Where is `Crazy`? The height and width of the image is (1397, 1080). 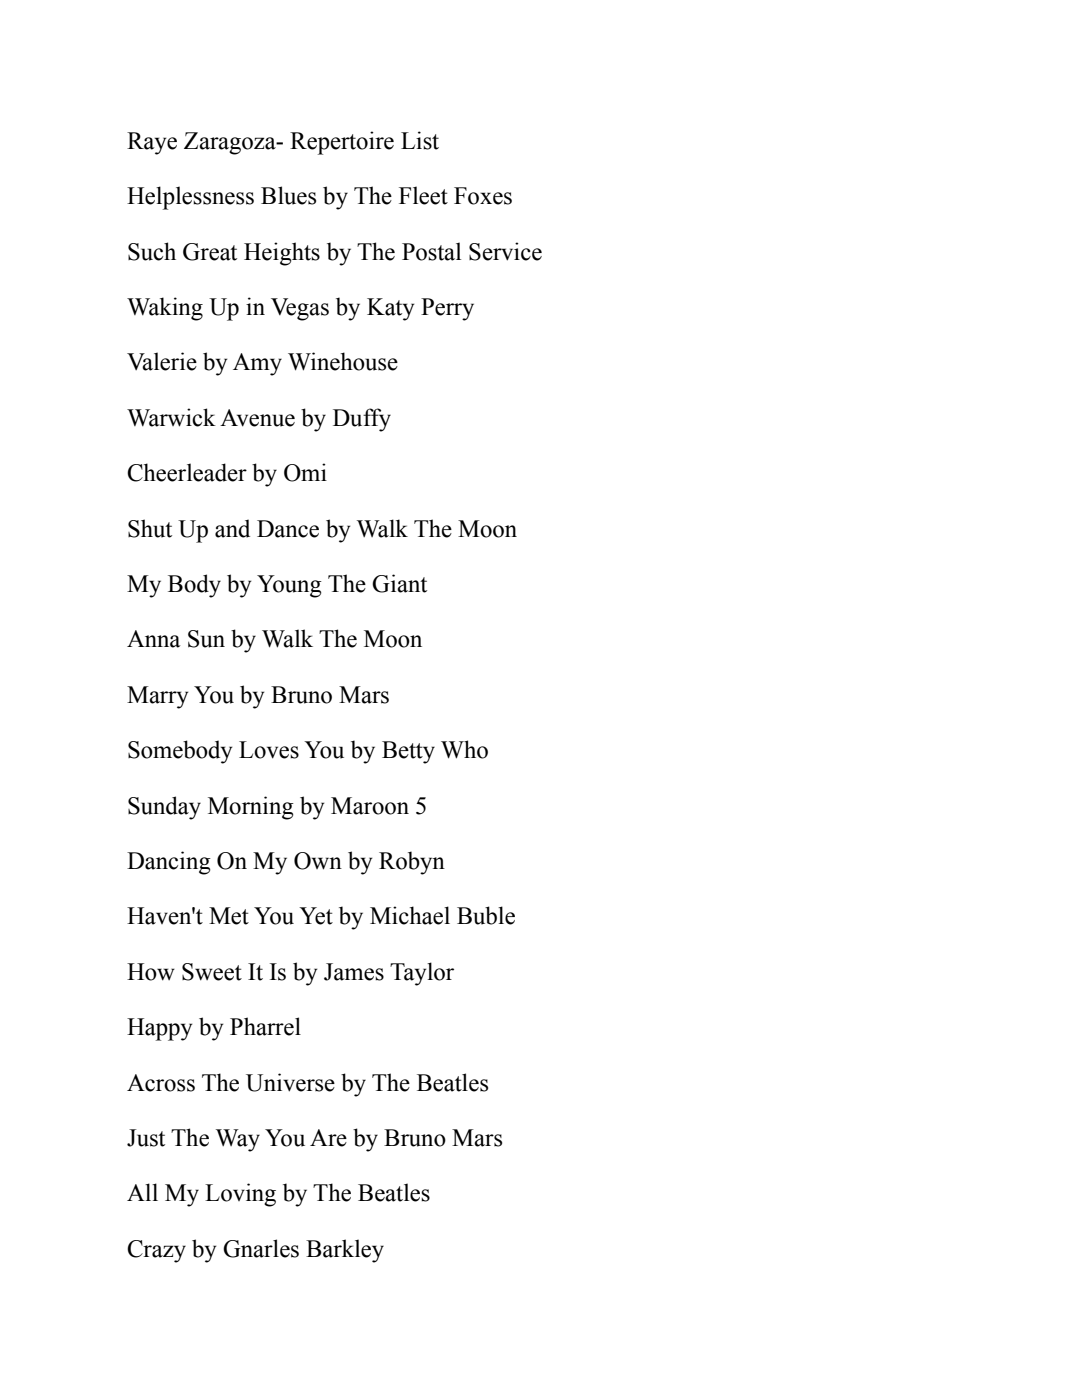 Crazy is located at coordinates (156, 1251).
